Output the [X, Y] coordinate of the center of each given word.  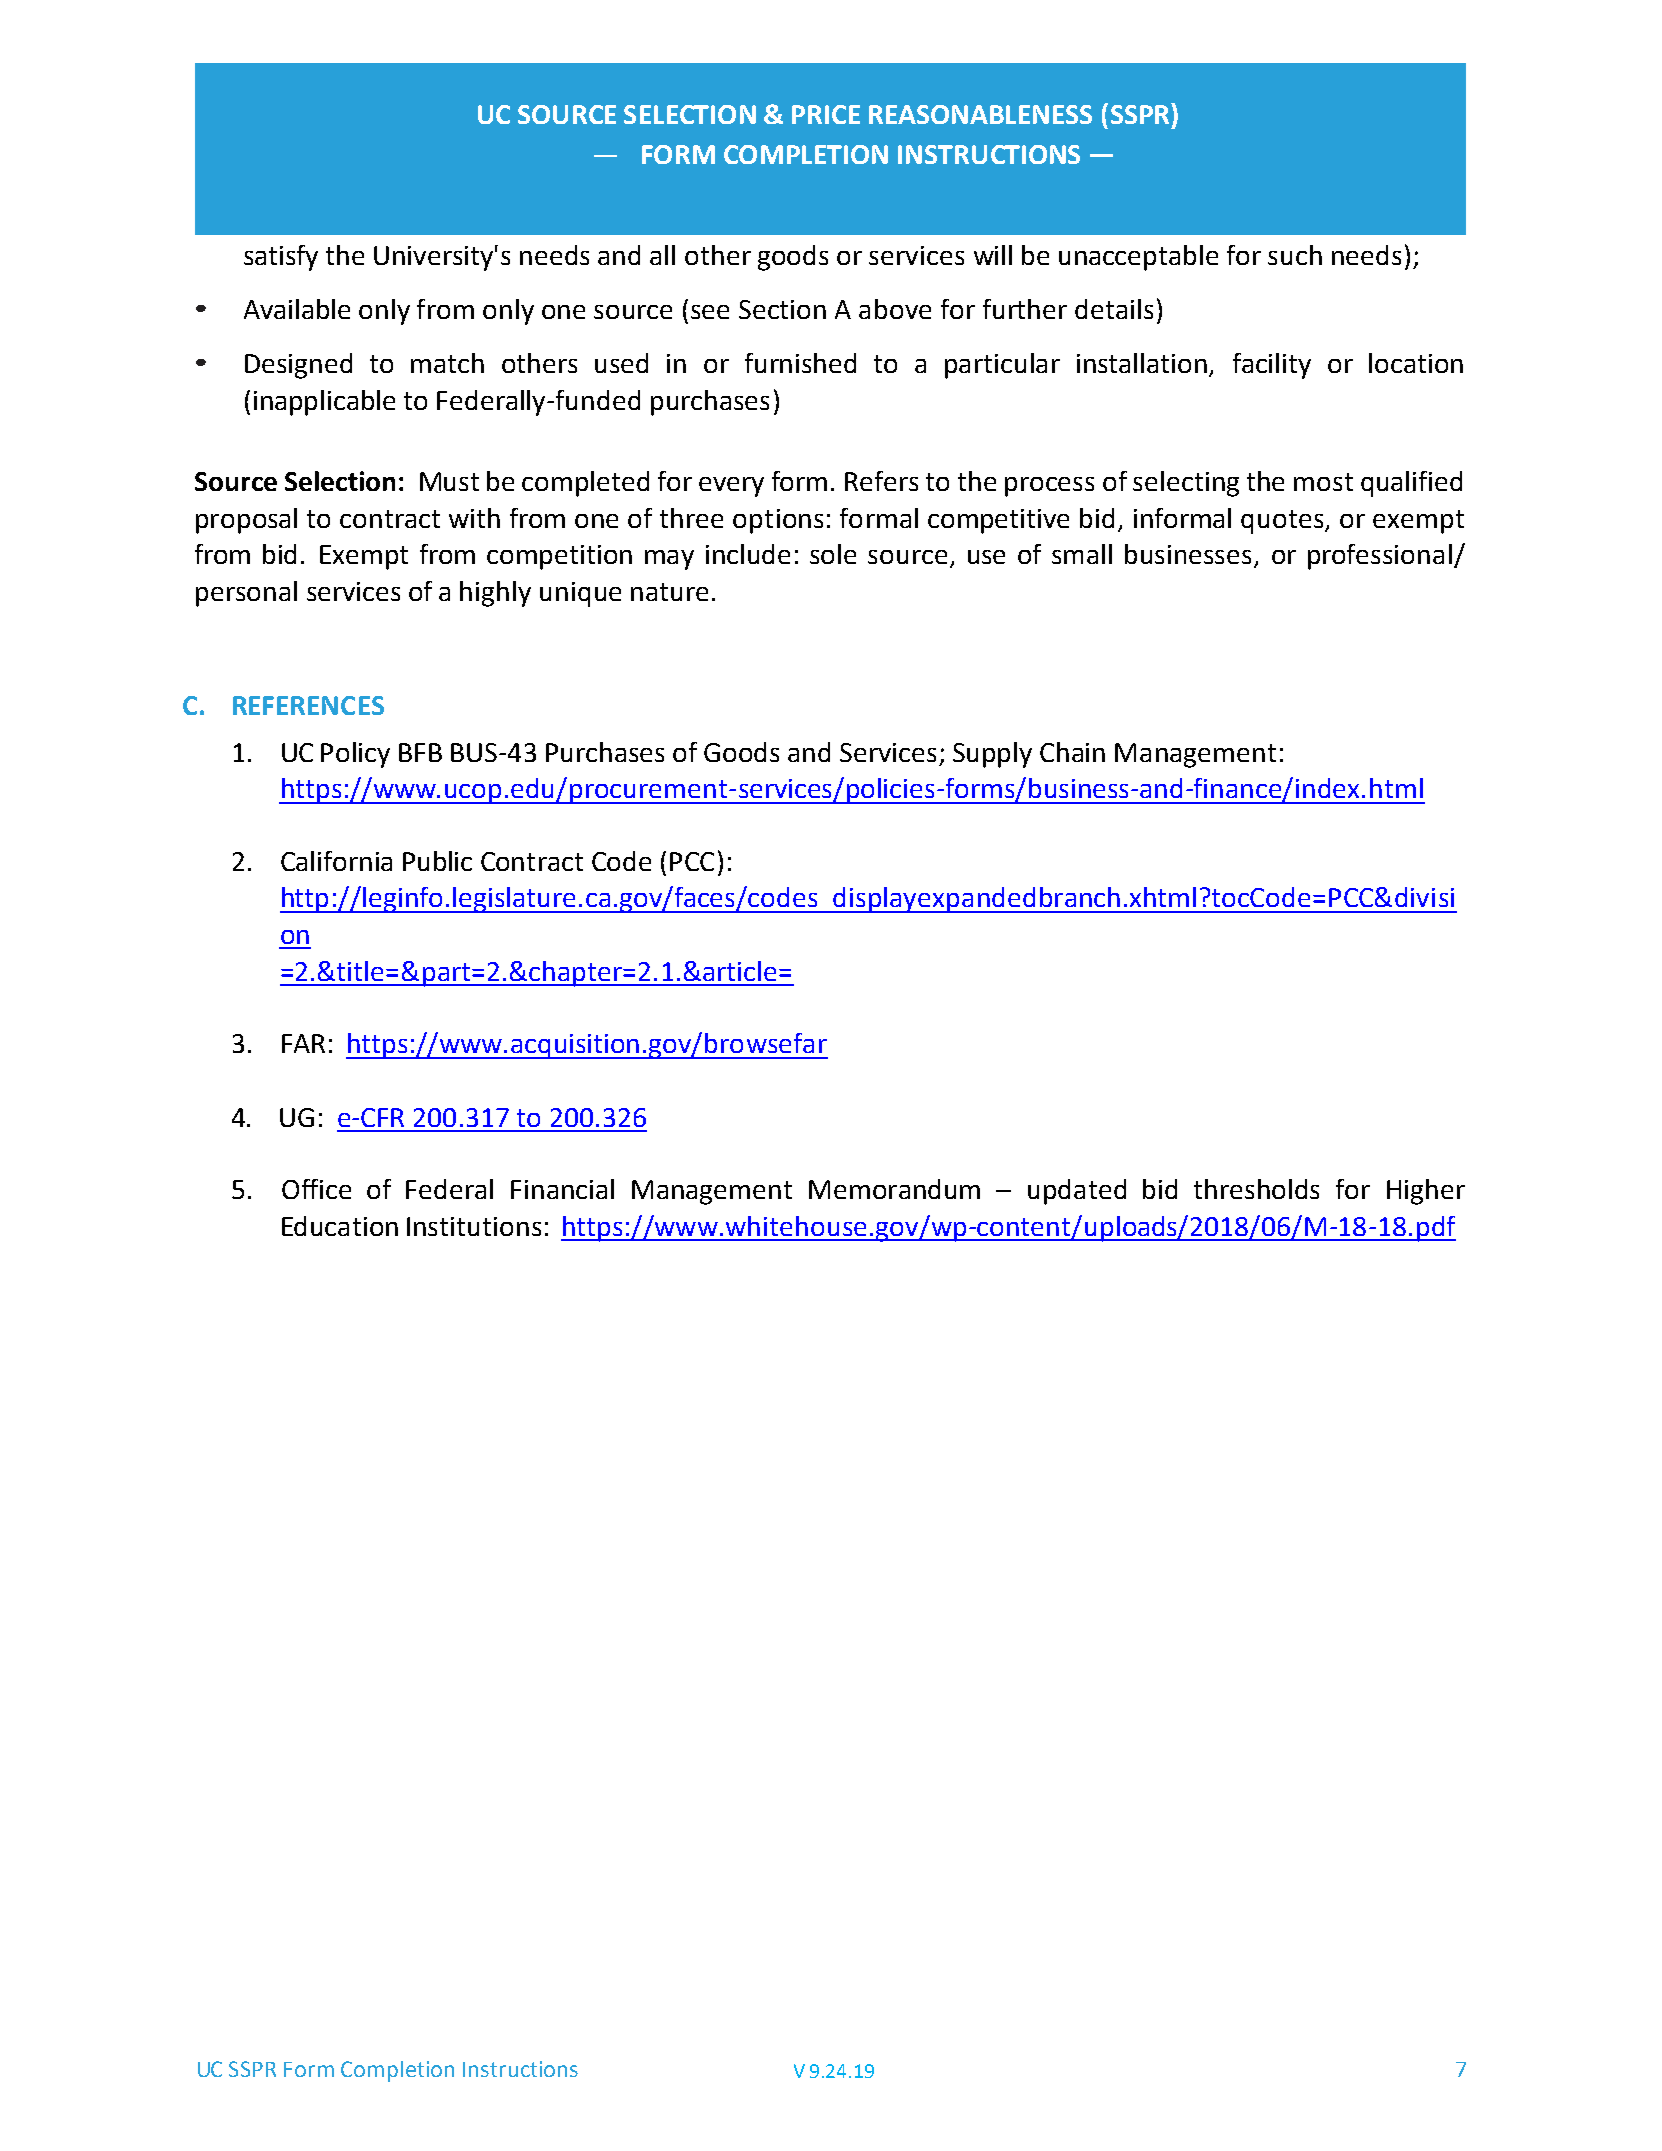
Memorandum [894, 1189]
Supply [992, 755]
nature [669, 592]
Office [316, 1189]
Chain [1072, 752]
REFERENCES [308, 705]
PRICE [826, 114]
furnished [800, 363]
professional [1380, 557]
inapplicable [324, 403]
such [1295, 255]
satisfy [281, 258]
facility [1272, 366]
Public [437, 861]
